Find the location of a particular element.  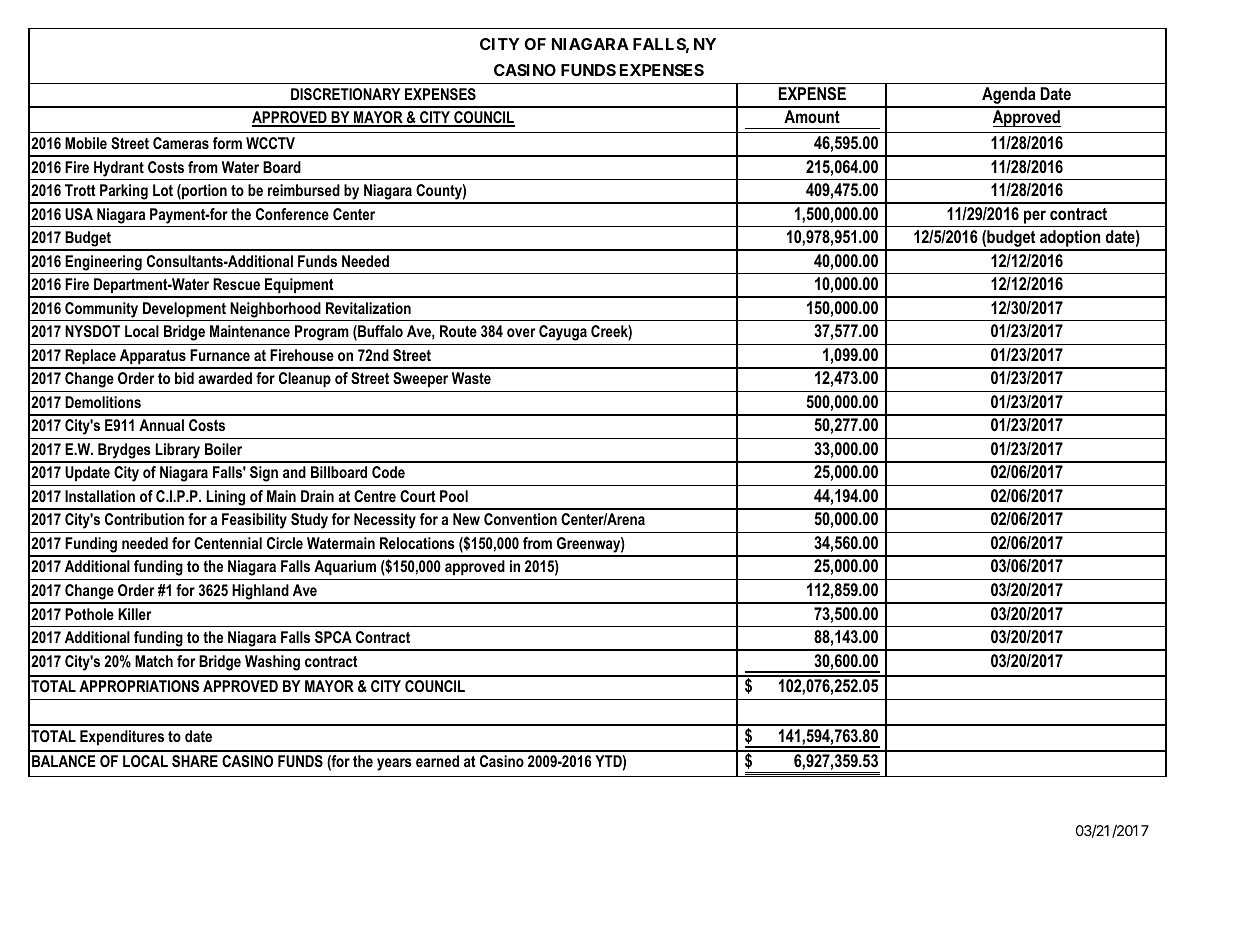

over is located at coordinates (521, 332).
